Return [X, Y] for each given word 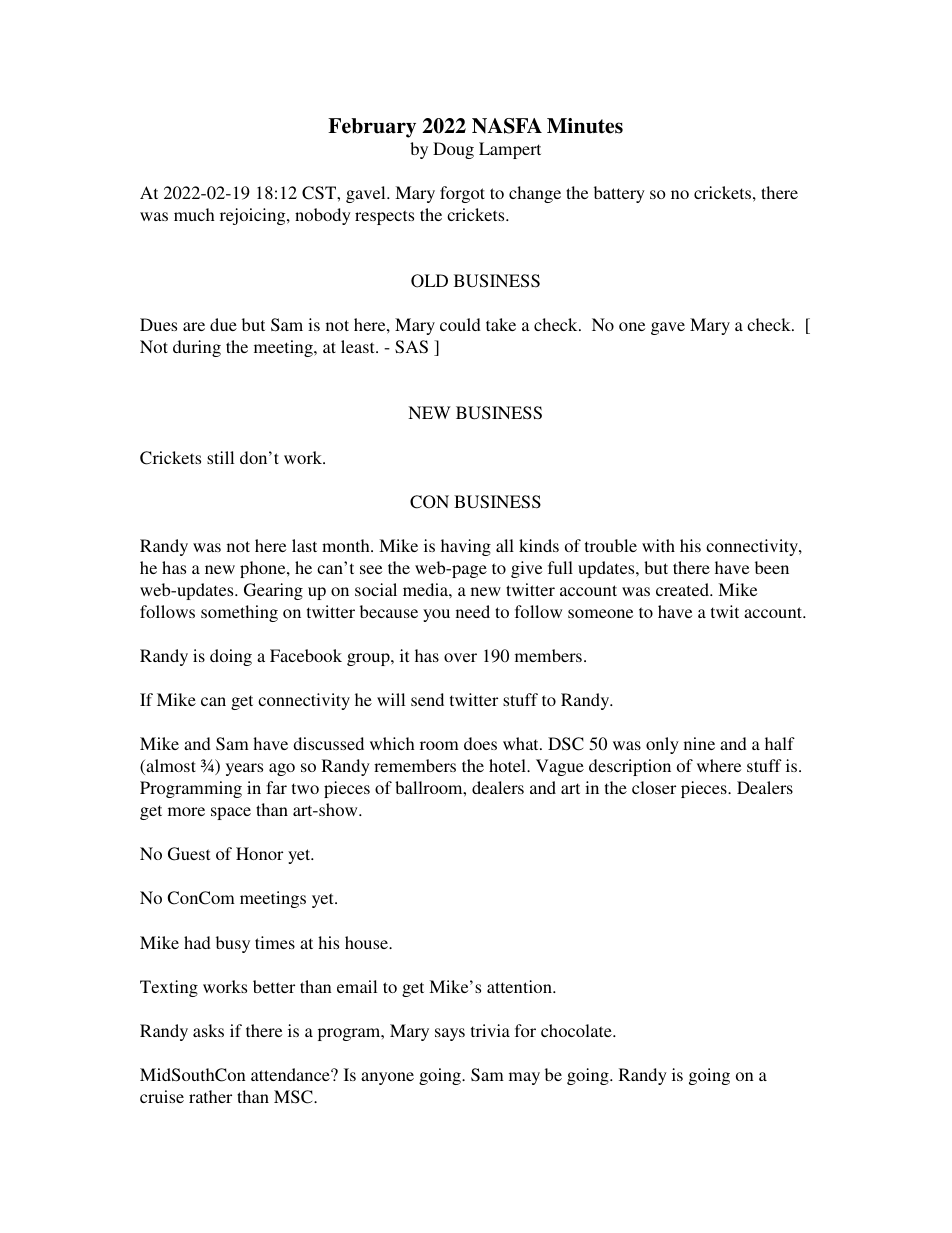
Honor [259, 853]
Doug [453, 150]
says [450, 1034]
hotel [508, 765]
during [197, 348]
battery [619, 194]
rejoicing [254, 216]
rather [210, 1096]
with [658, 545]
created [683, 589]
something [239, 613]
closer [654, 787]
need [473, 611]
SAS [411, 347]
